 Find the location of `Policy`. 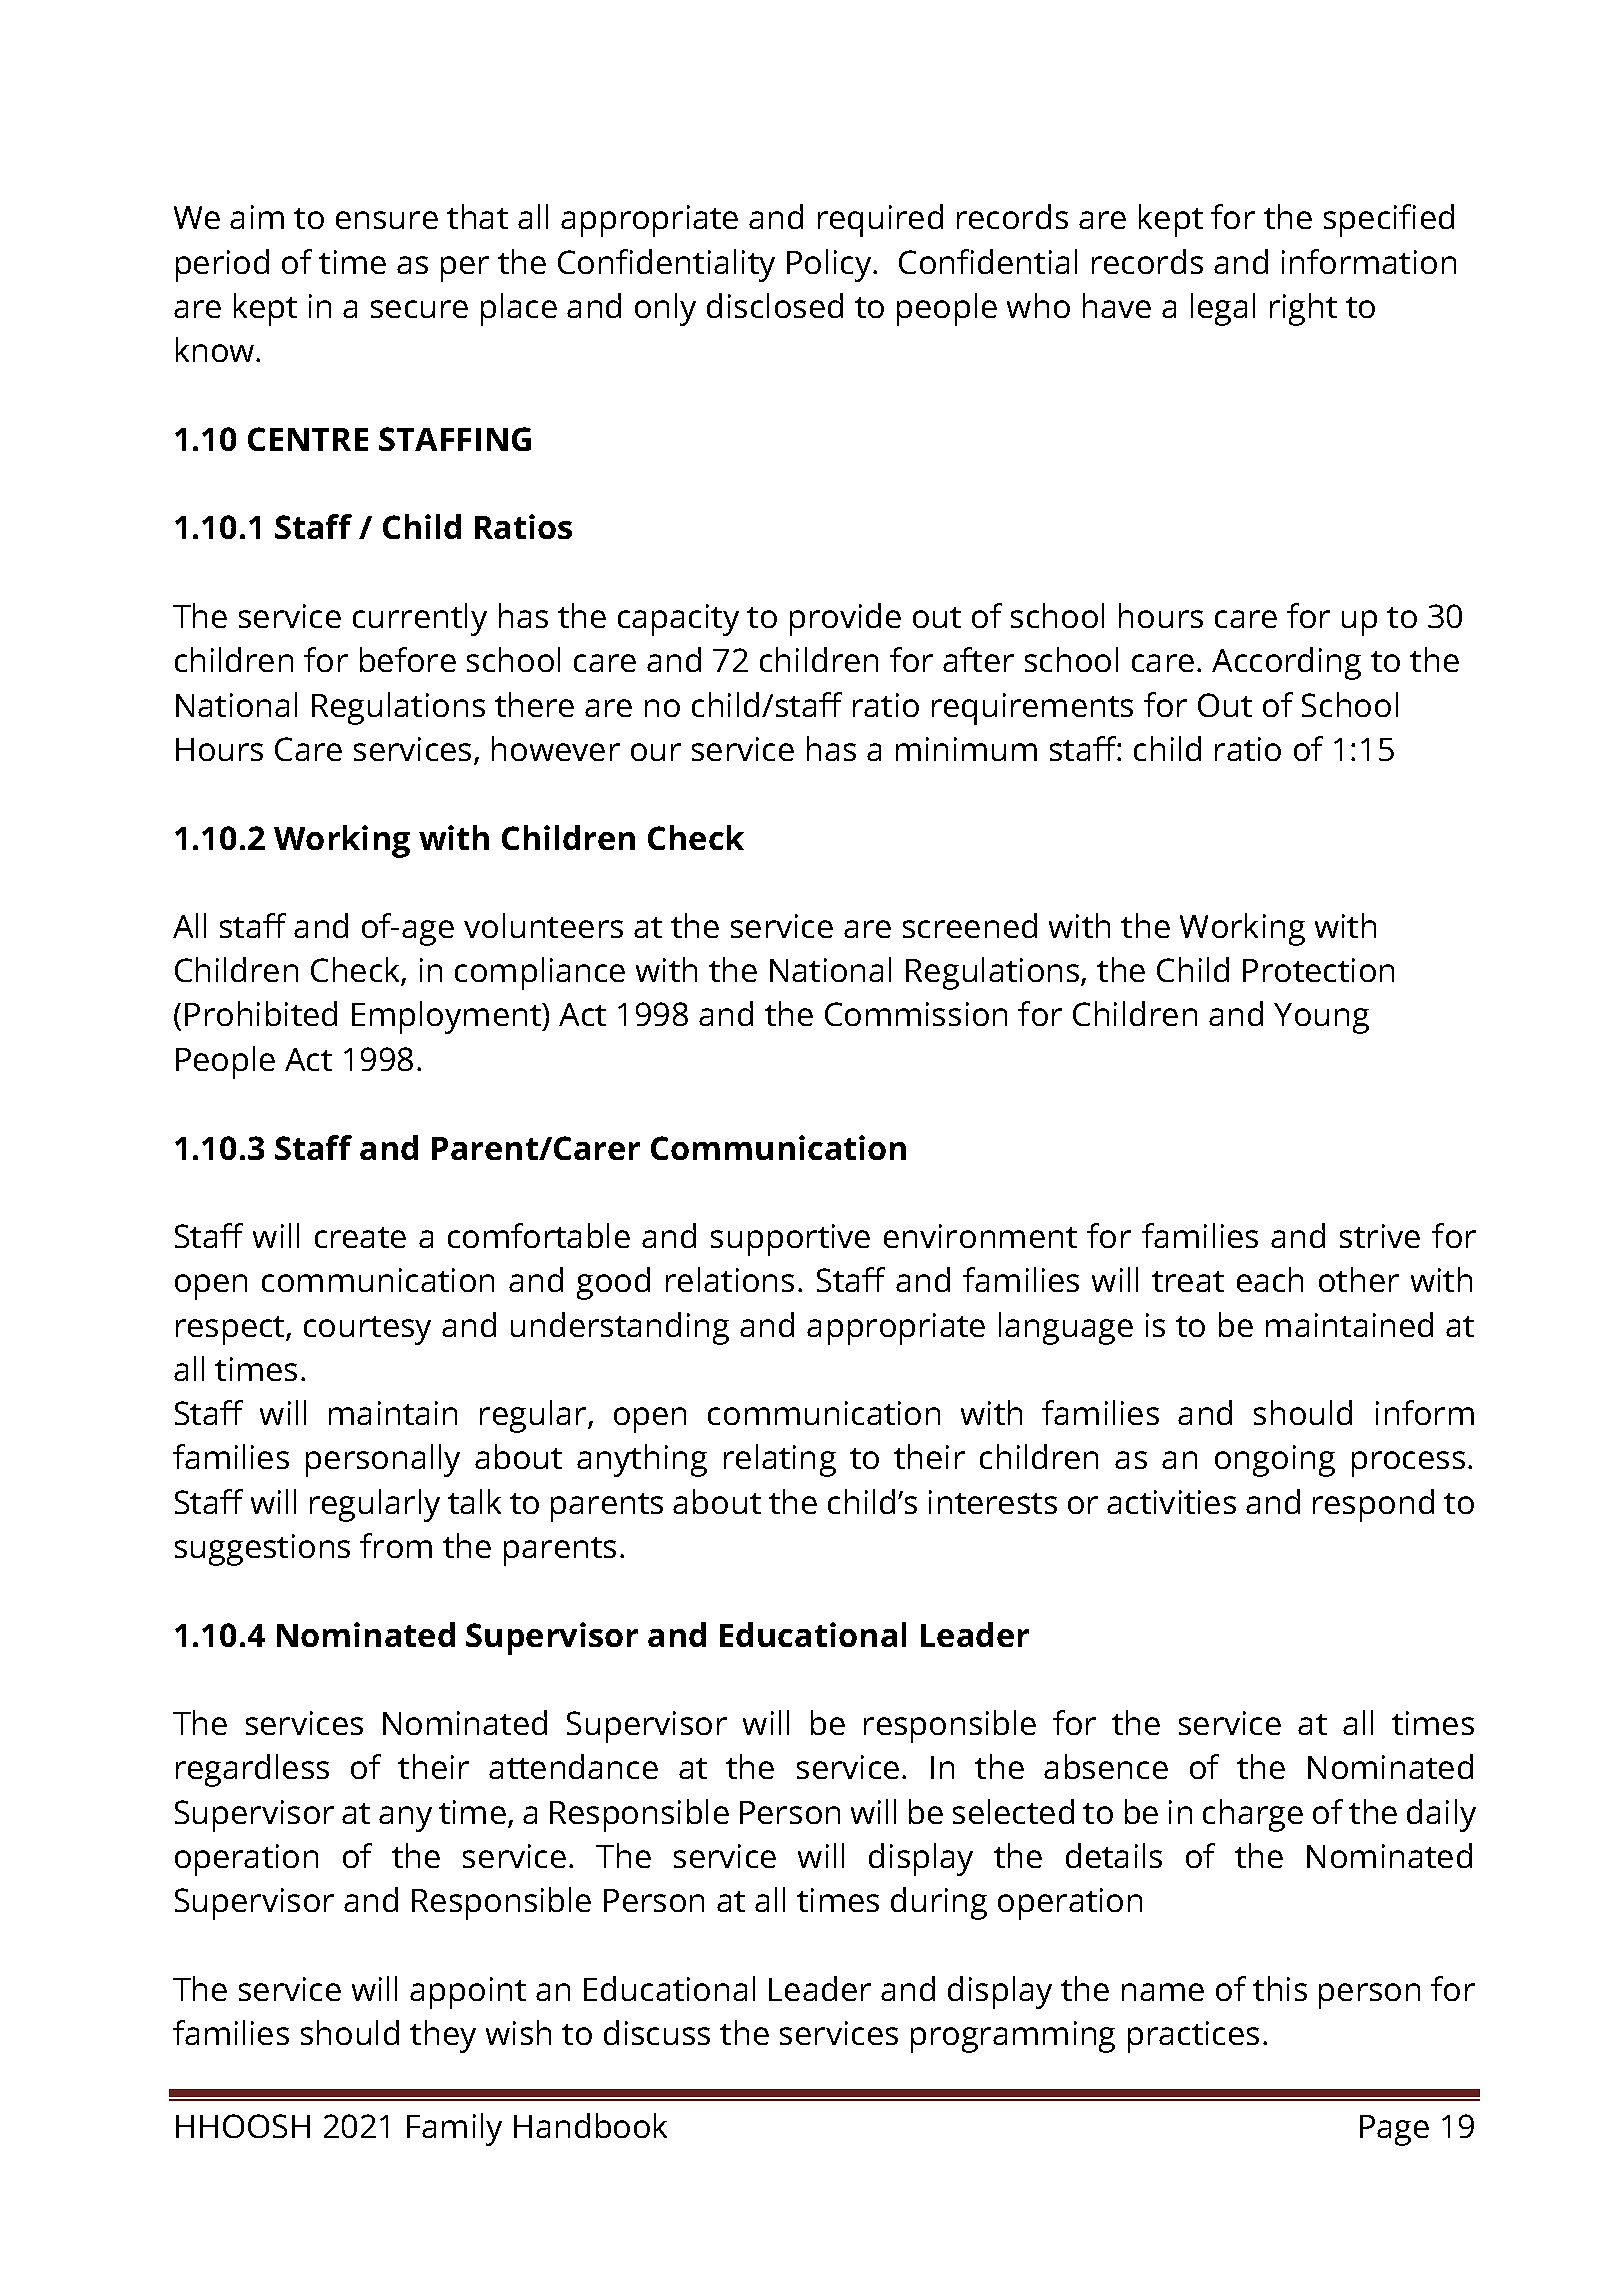

Policy is located at coordinates (830, 265).
